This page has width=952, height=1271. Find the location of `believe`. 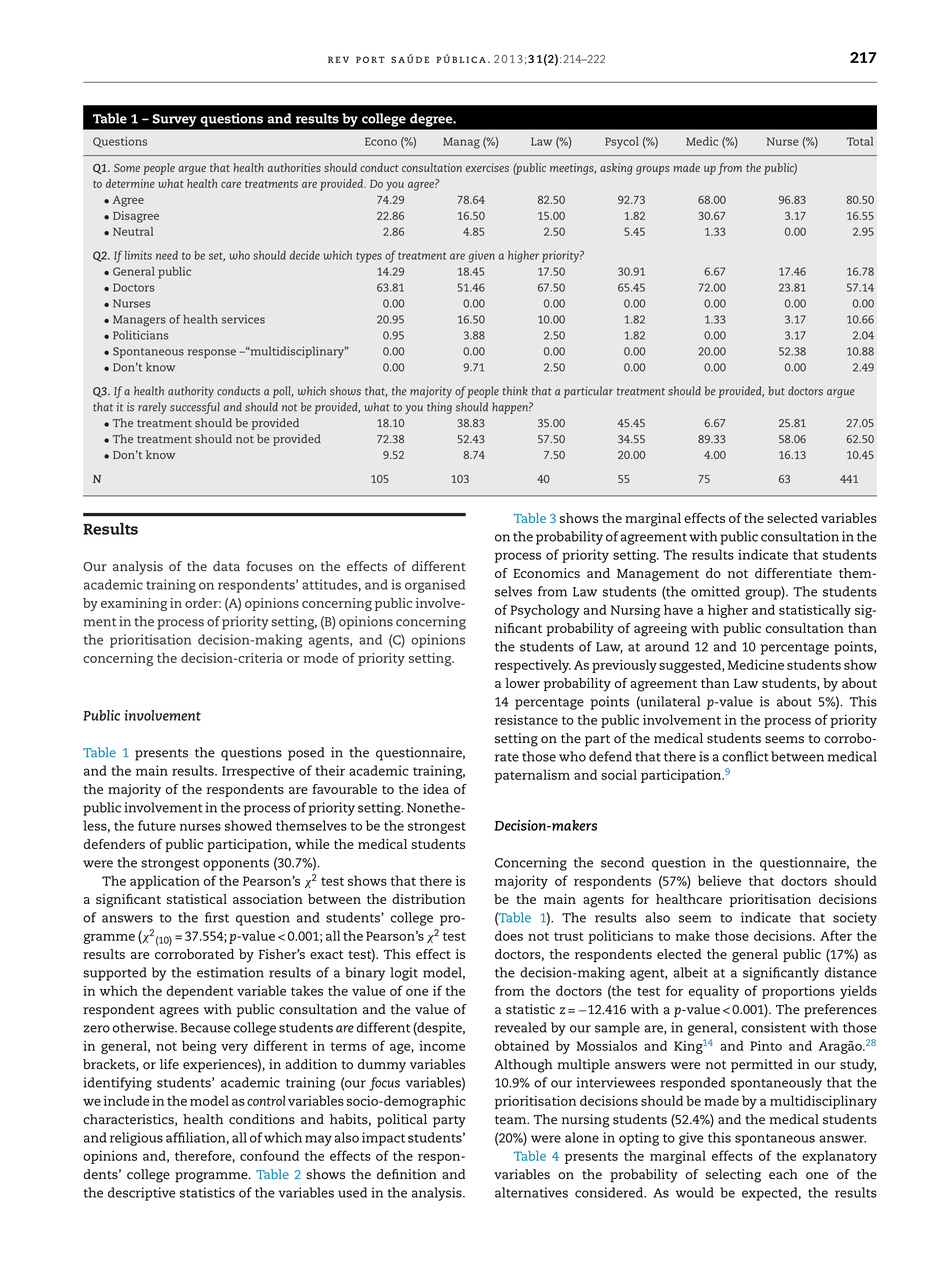

believe is located at coordinates (719, 880).
